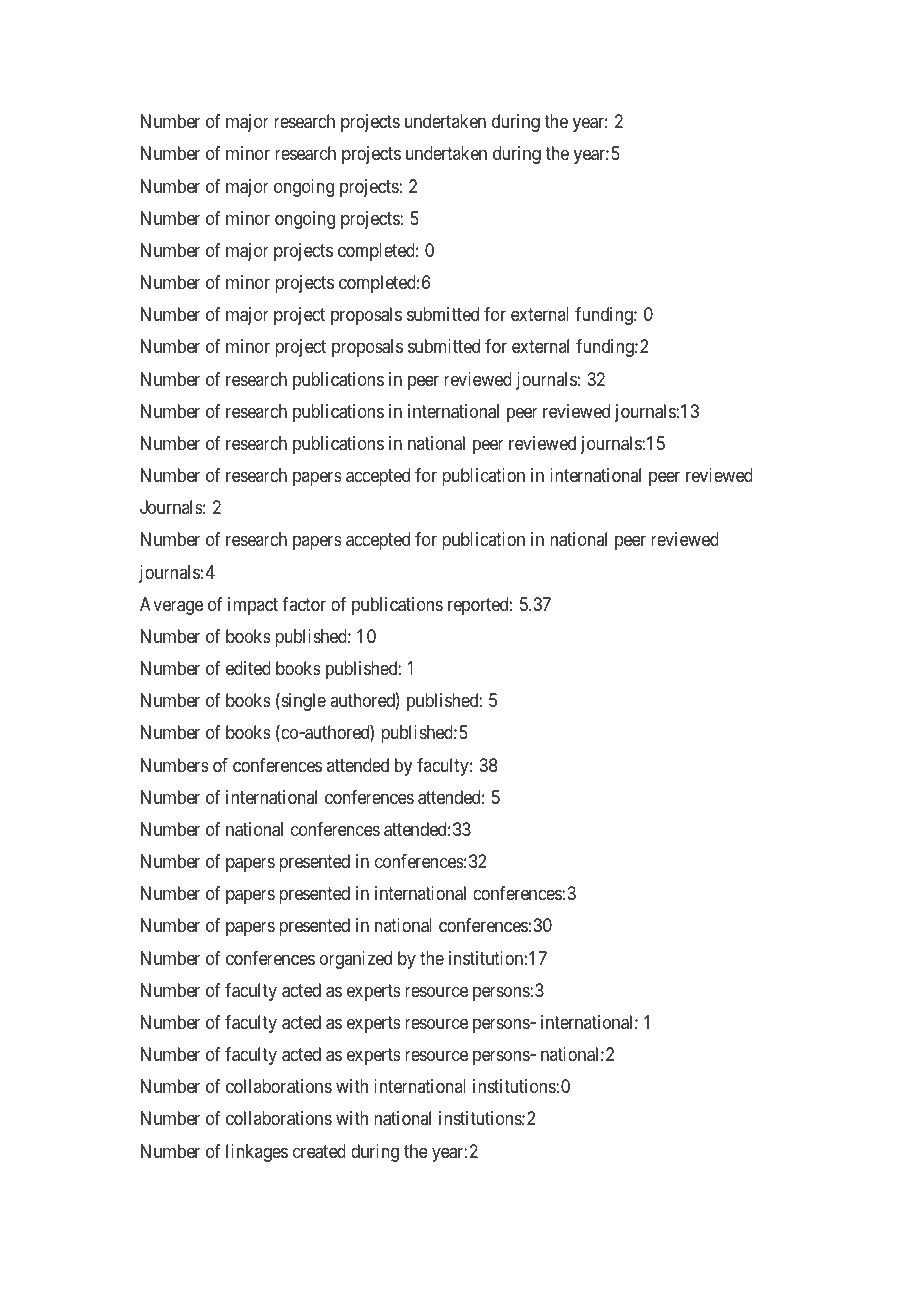 Image resolution: width=924 pixels, height=1308 pixels. Describe the element at coordinates (171, 606) in the screenshot. I see `Average` at that location.
